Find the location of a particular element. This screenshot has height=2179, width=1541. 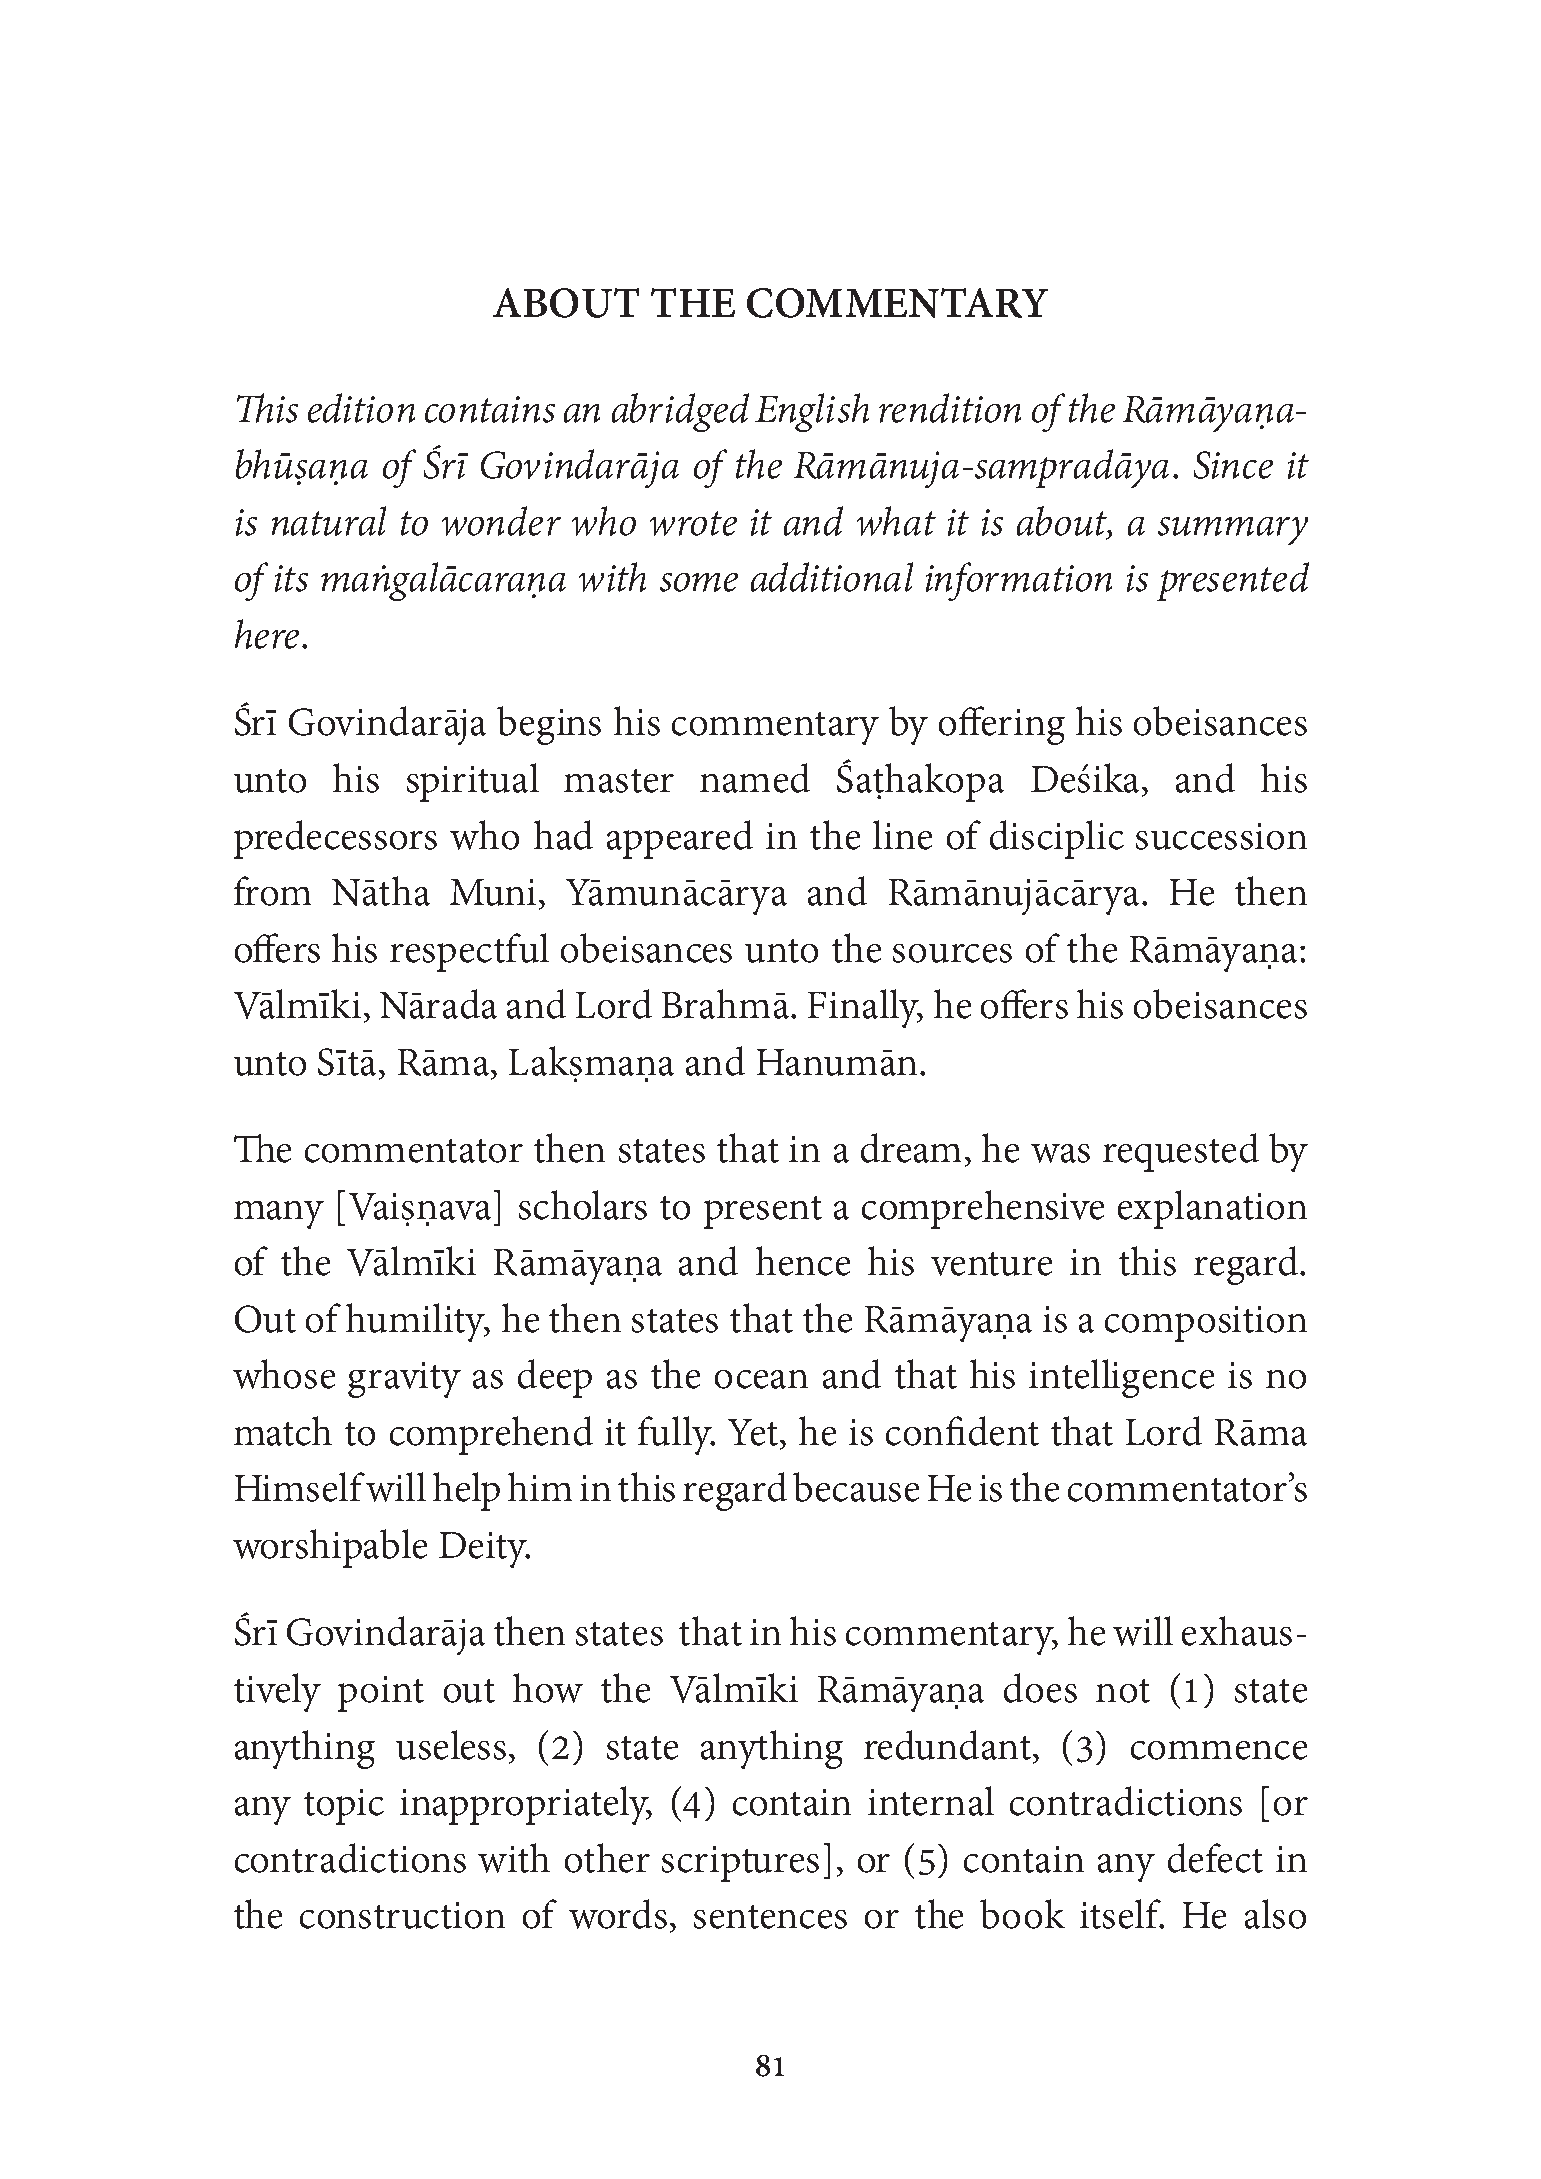

because is located at coordinates (856, 1487).
